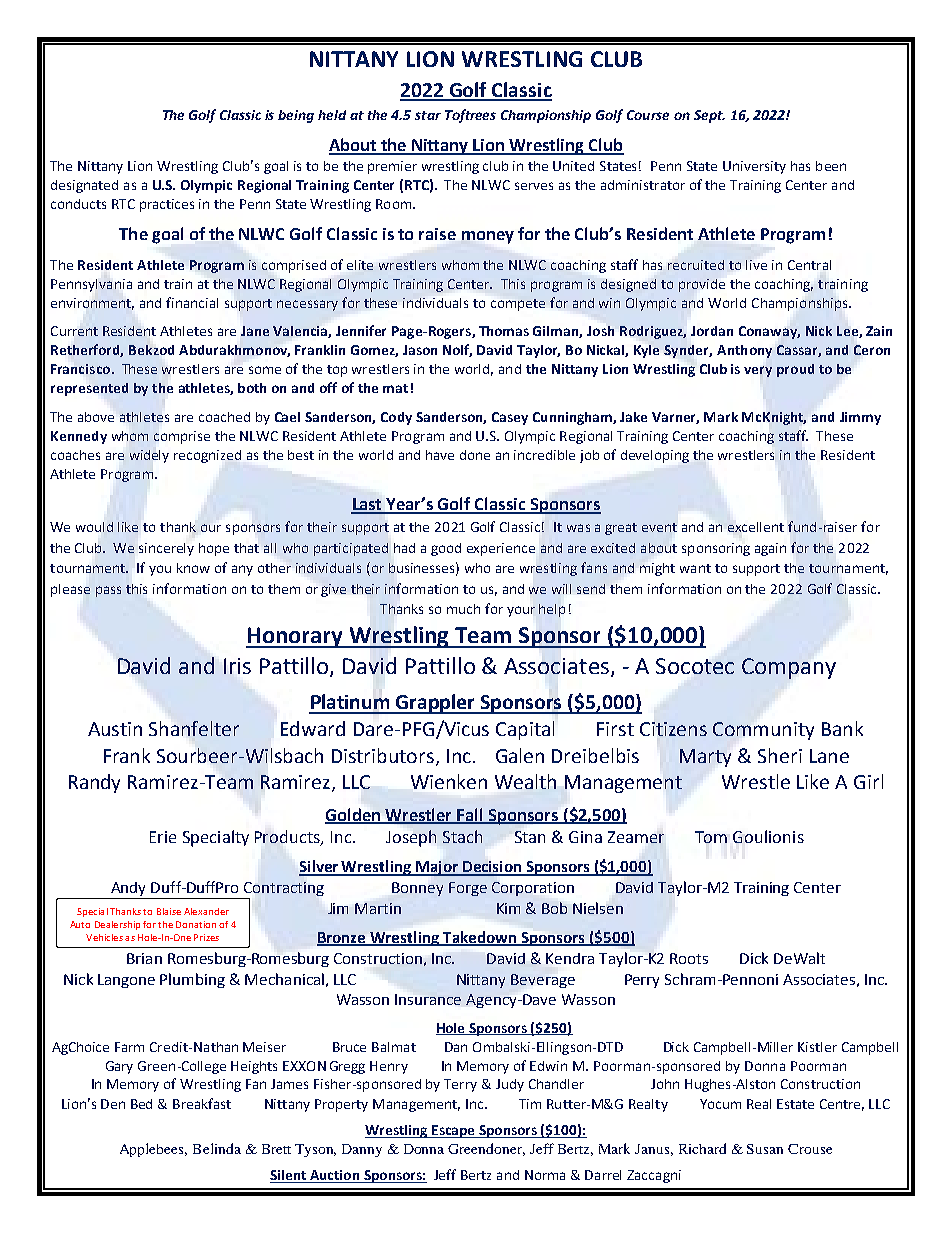 This document has height=1233, width=952. I want to click on Company, so click(789, 668).
